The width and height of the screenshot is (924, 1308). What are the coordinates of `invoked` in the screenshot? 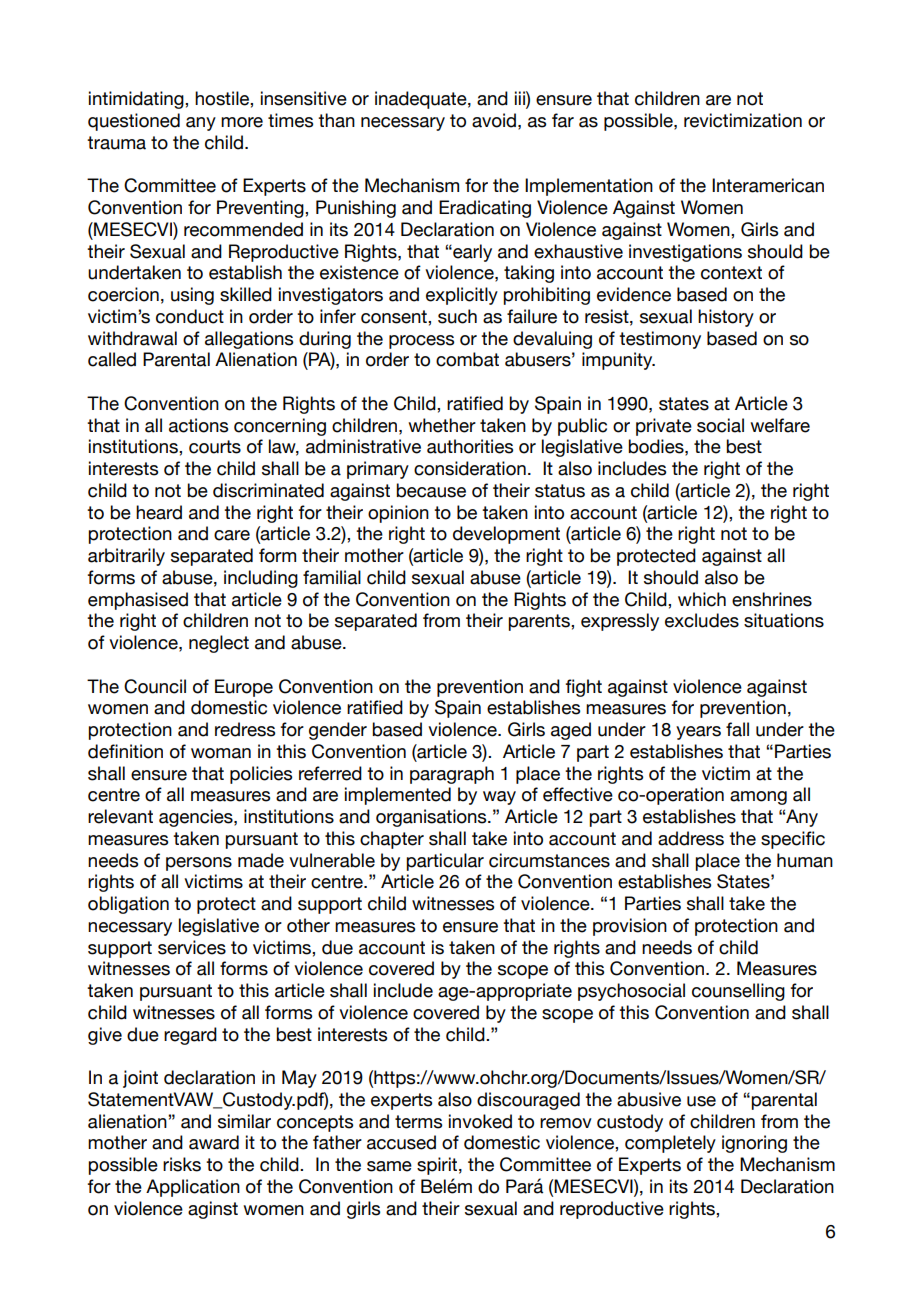 It's located at (480, 1121).
